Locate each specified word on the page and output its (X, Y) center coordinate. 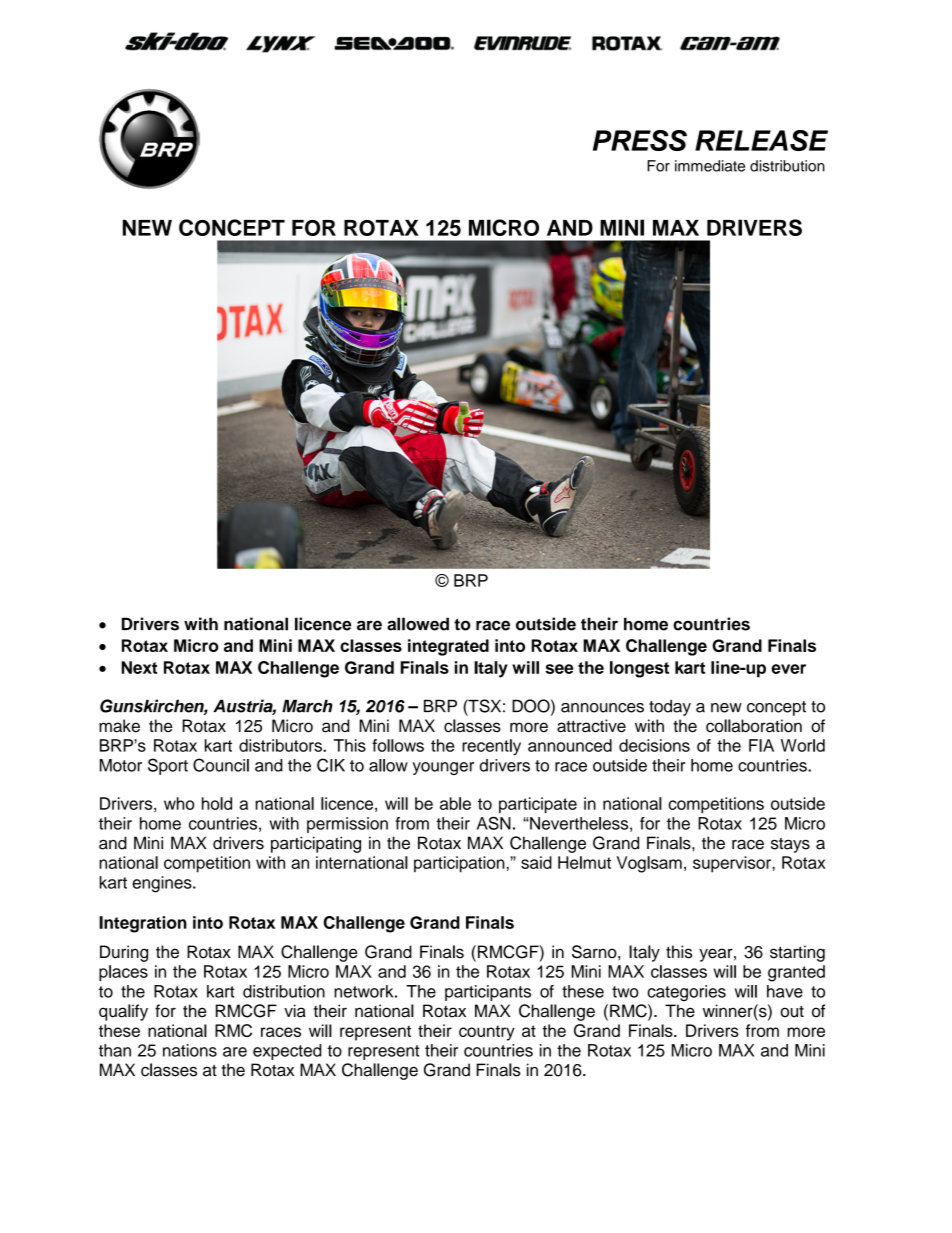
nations (190, 1050)
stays (790, 845)
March (307, 706)
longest (639, 669)
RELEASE (761, 140)
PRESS (640, 140)
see (559, 669)
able (455, 803)
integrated (448, 647)
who (179, 803)
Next (139, 667)
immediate (710, 166)
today (670, 708)
